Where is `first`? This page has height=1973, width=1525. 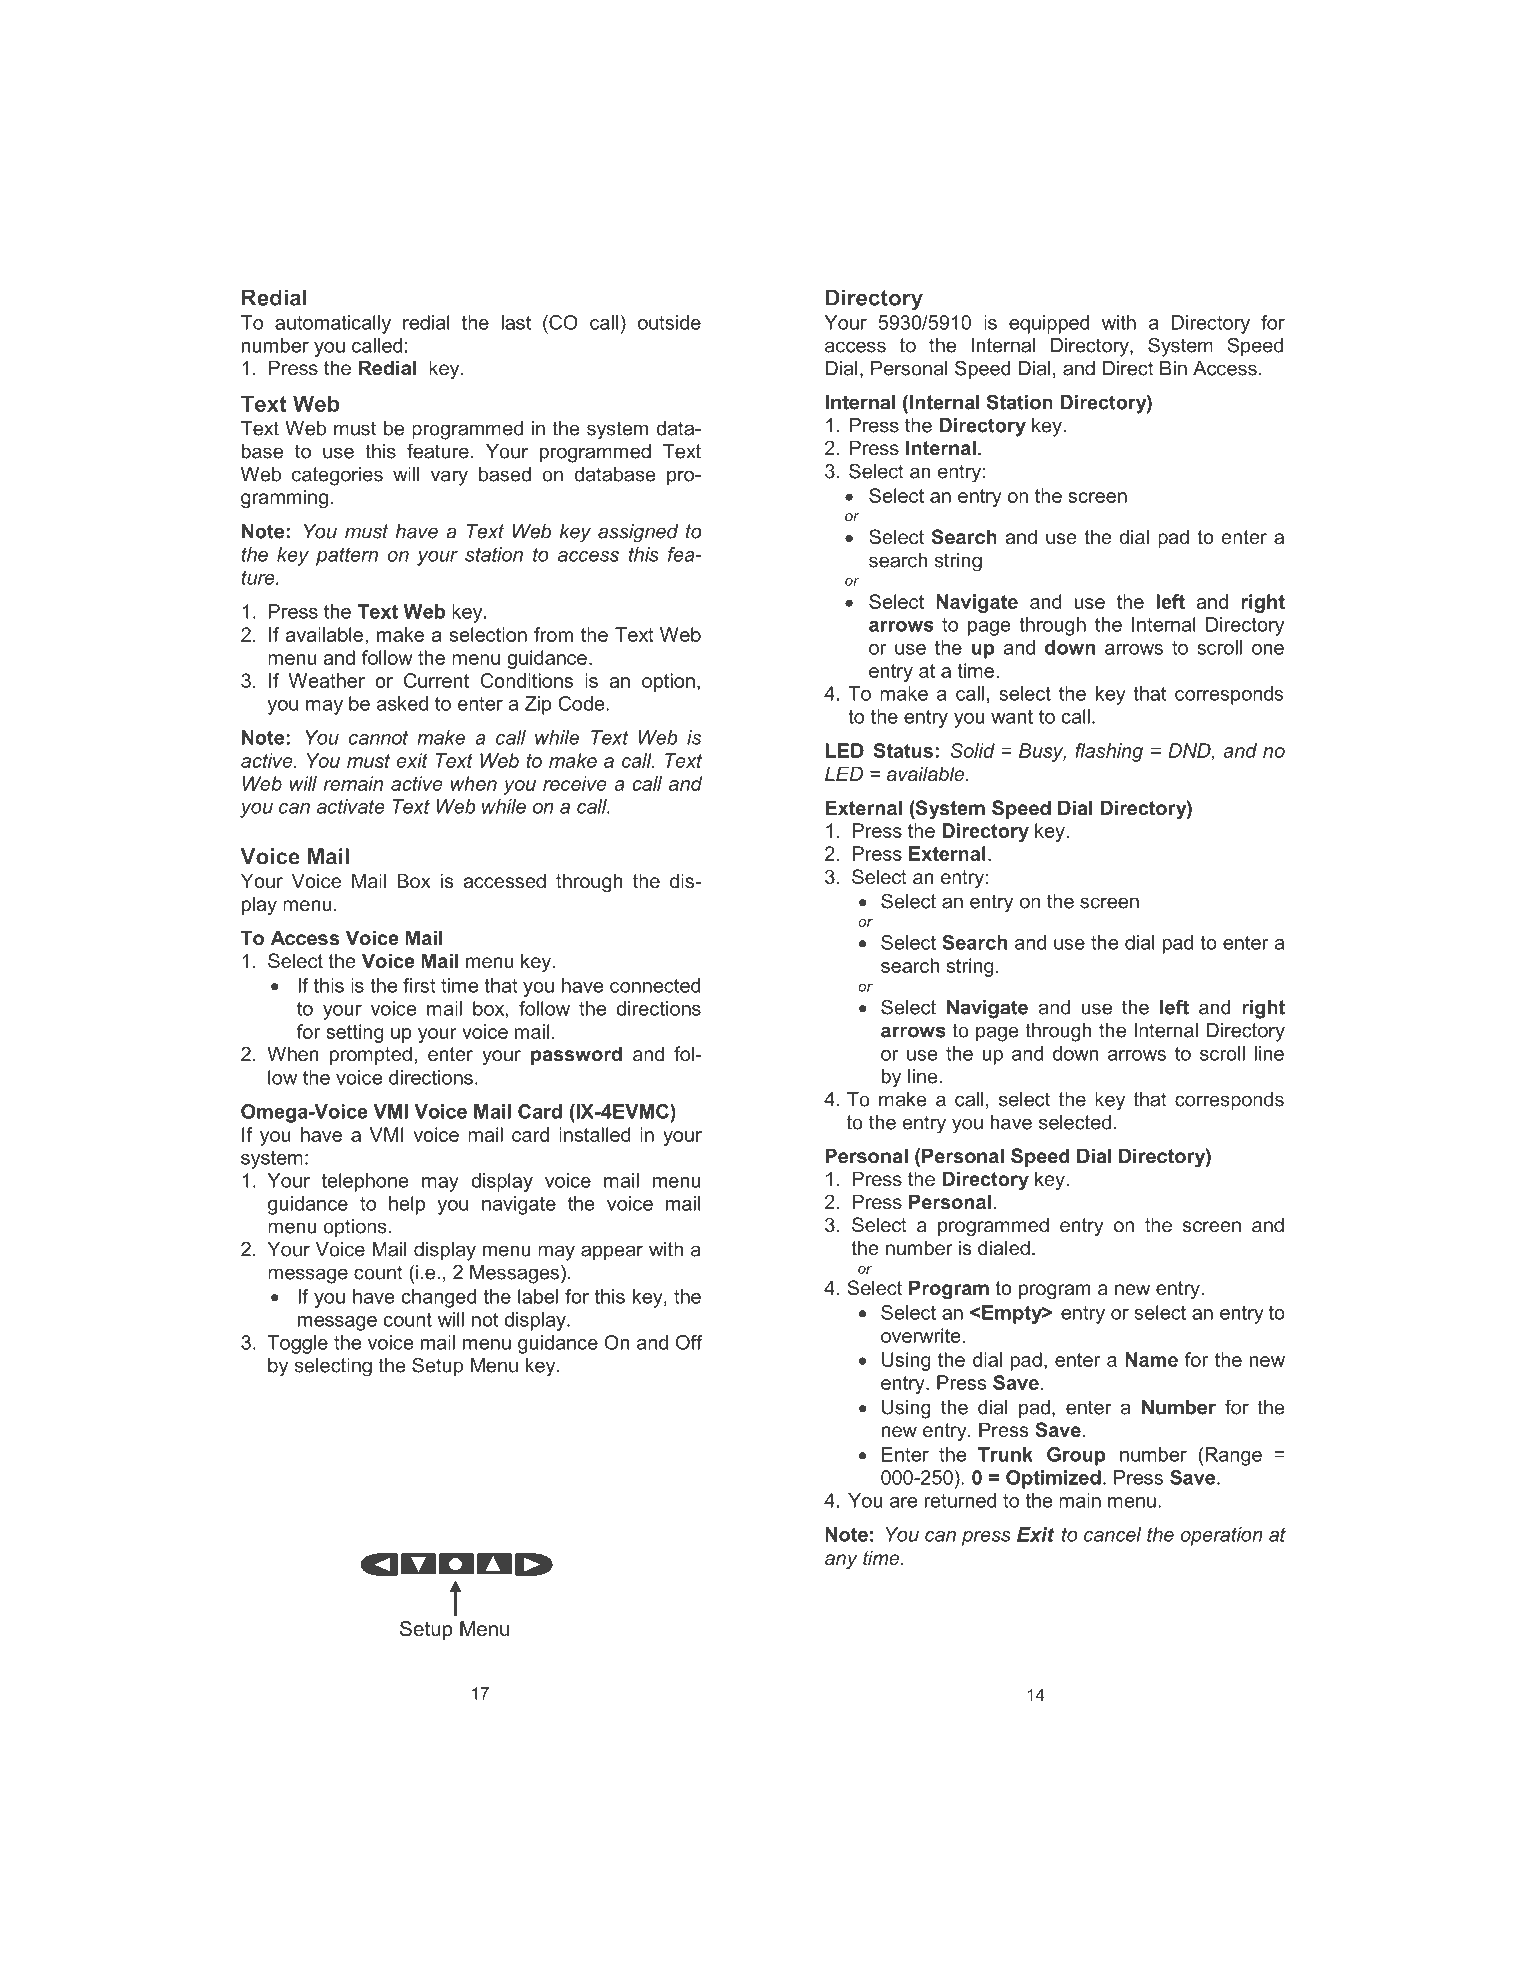 first is located at coordinates (419, 985).
